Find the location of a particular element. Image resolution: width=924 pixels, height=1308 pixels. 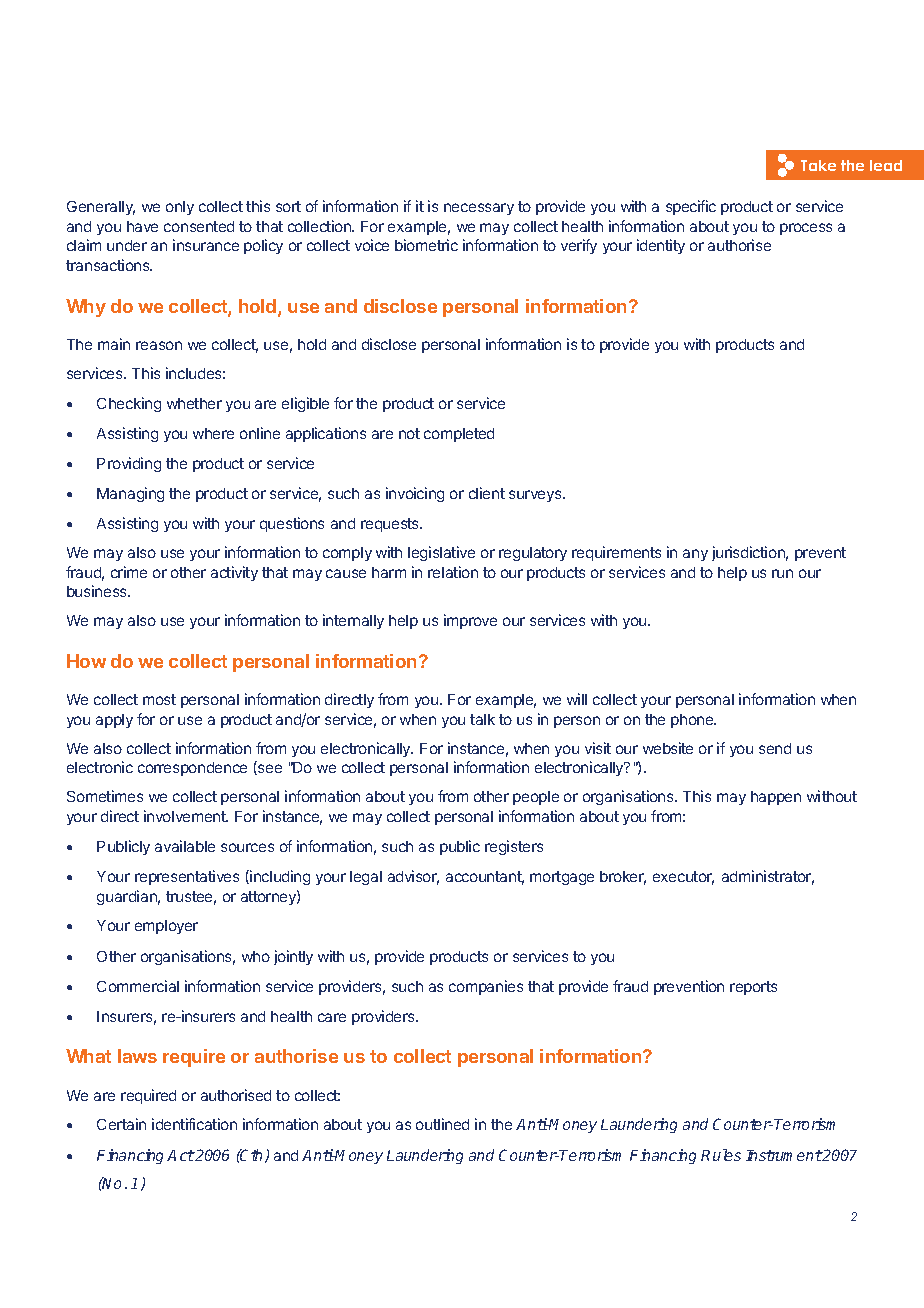

only is located at coordinates (180, 208).
